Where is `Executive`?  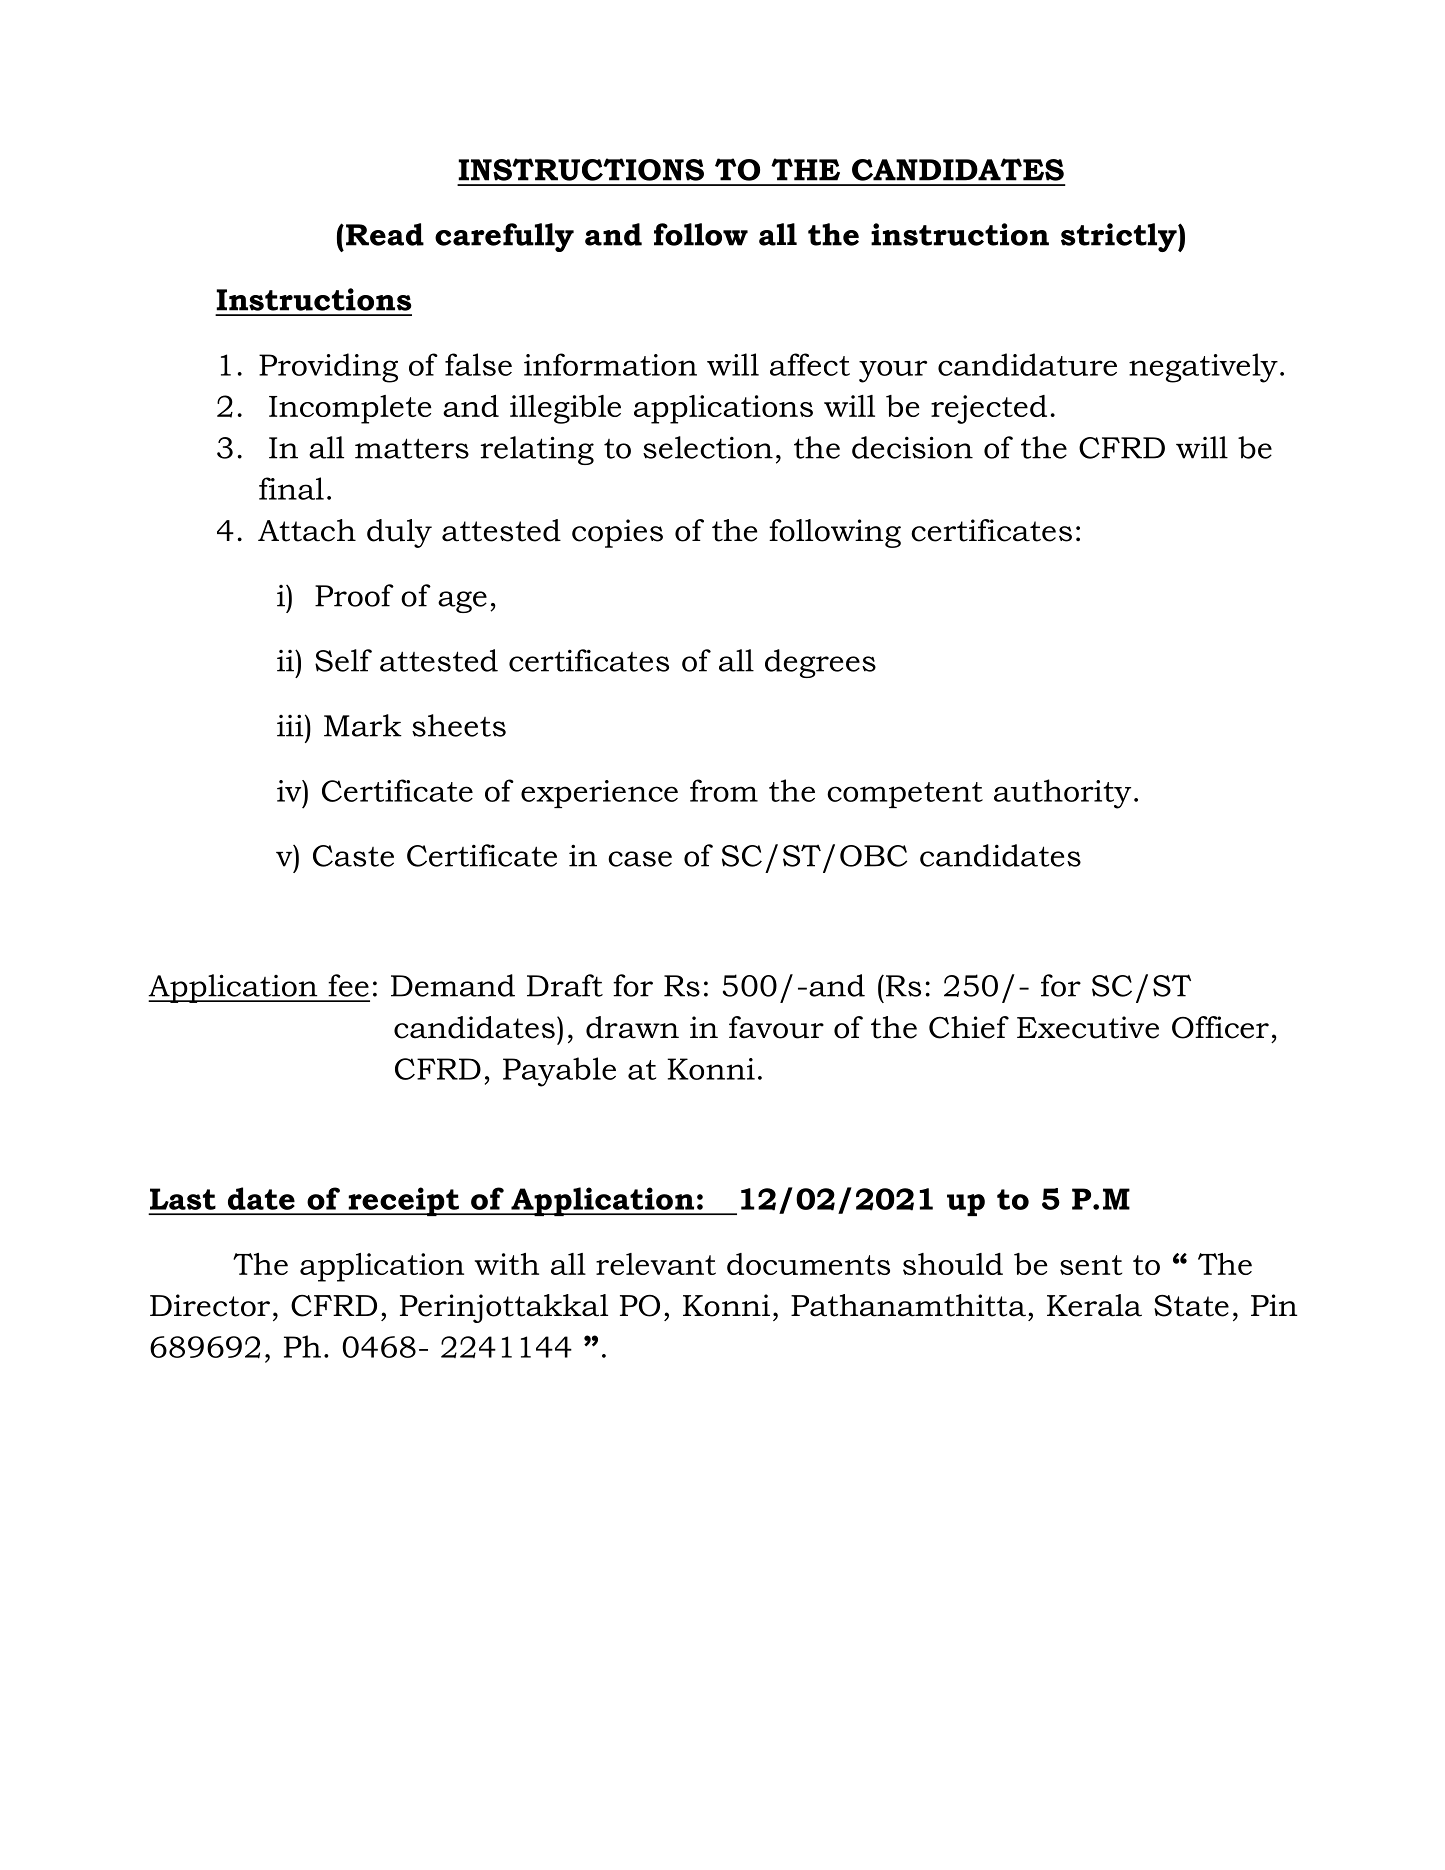 Executive is located at coordinates (1088, 1027).
